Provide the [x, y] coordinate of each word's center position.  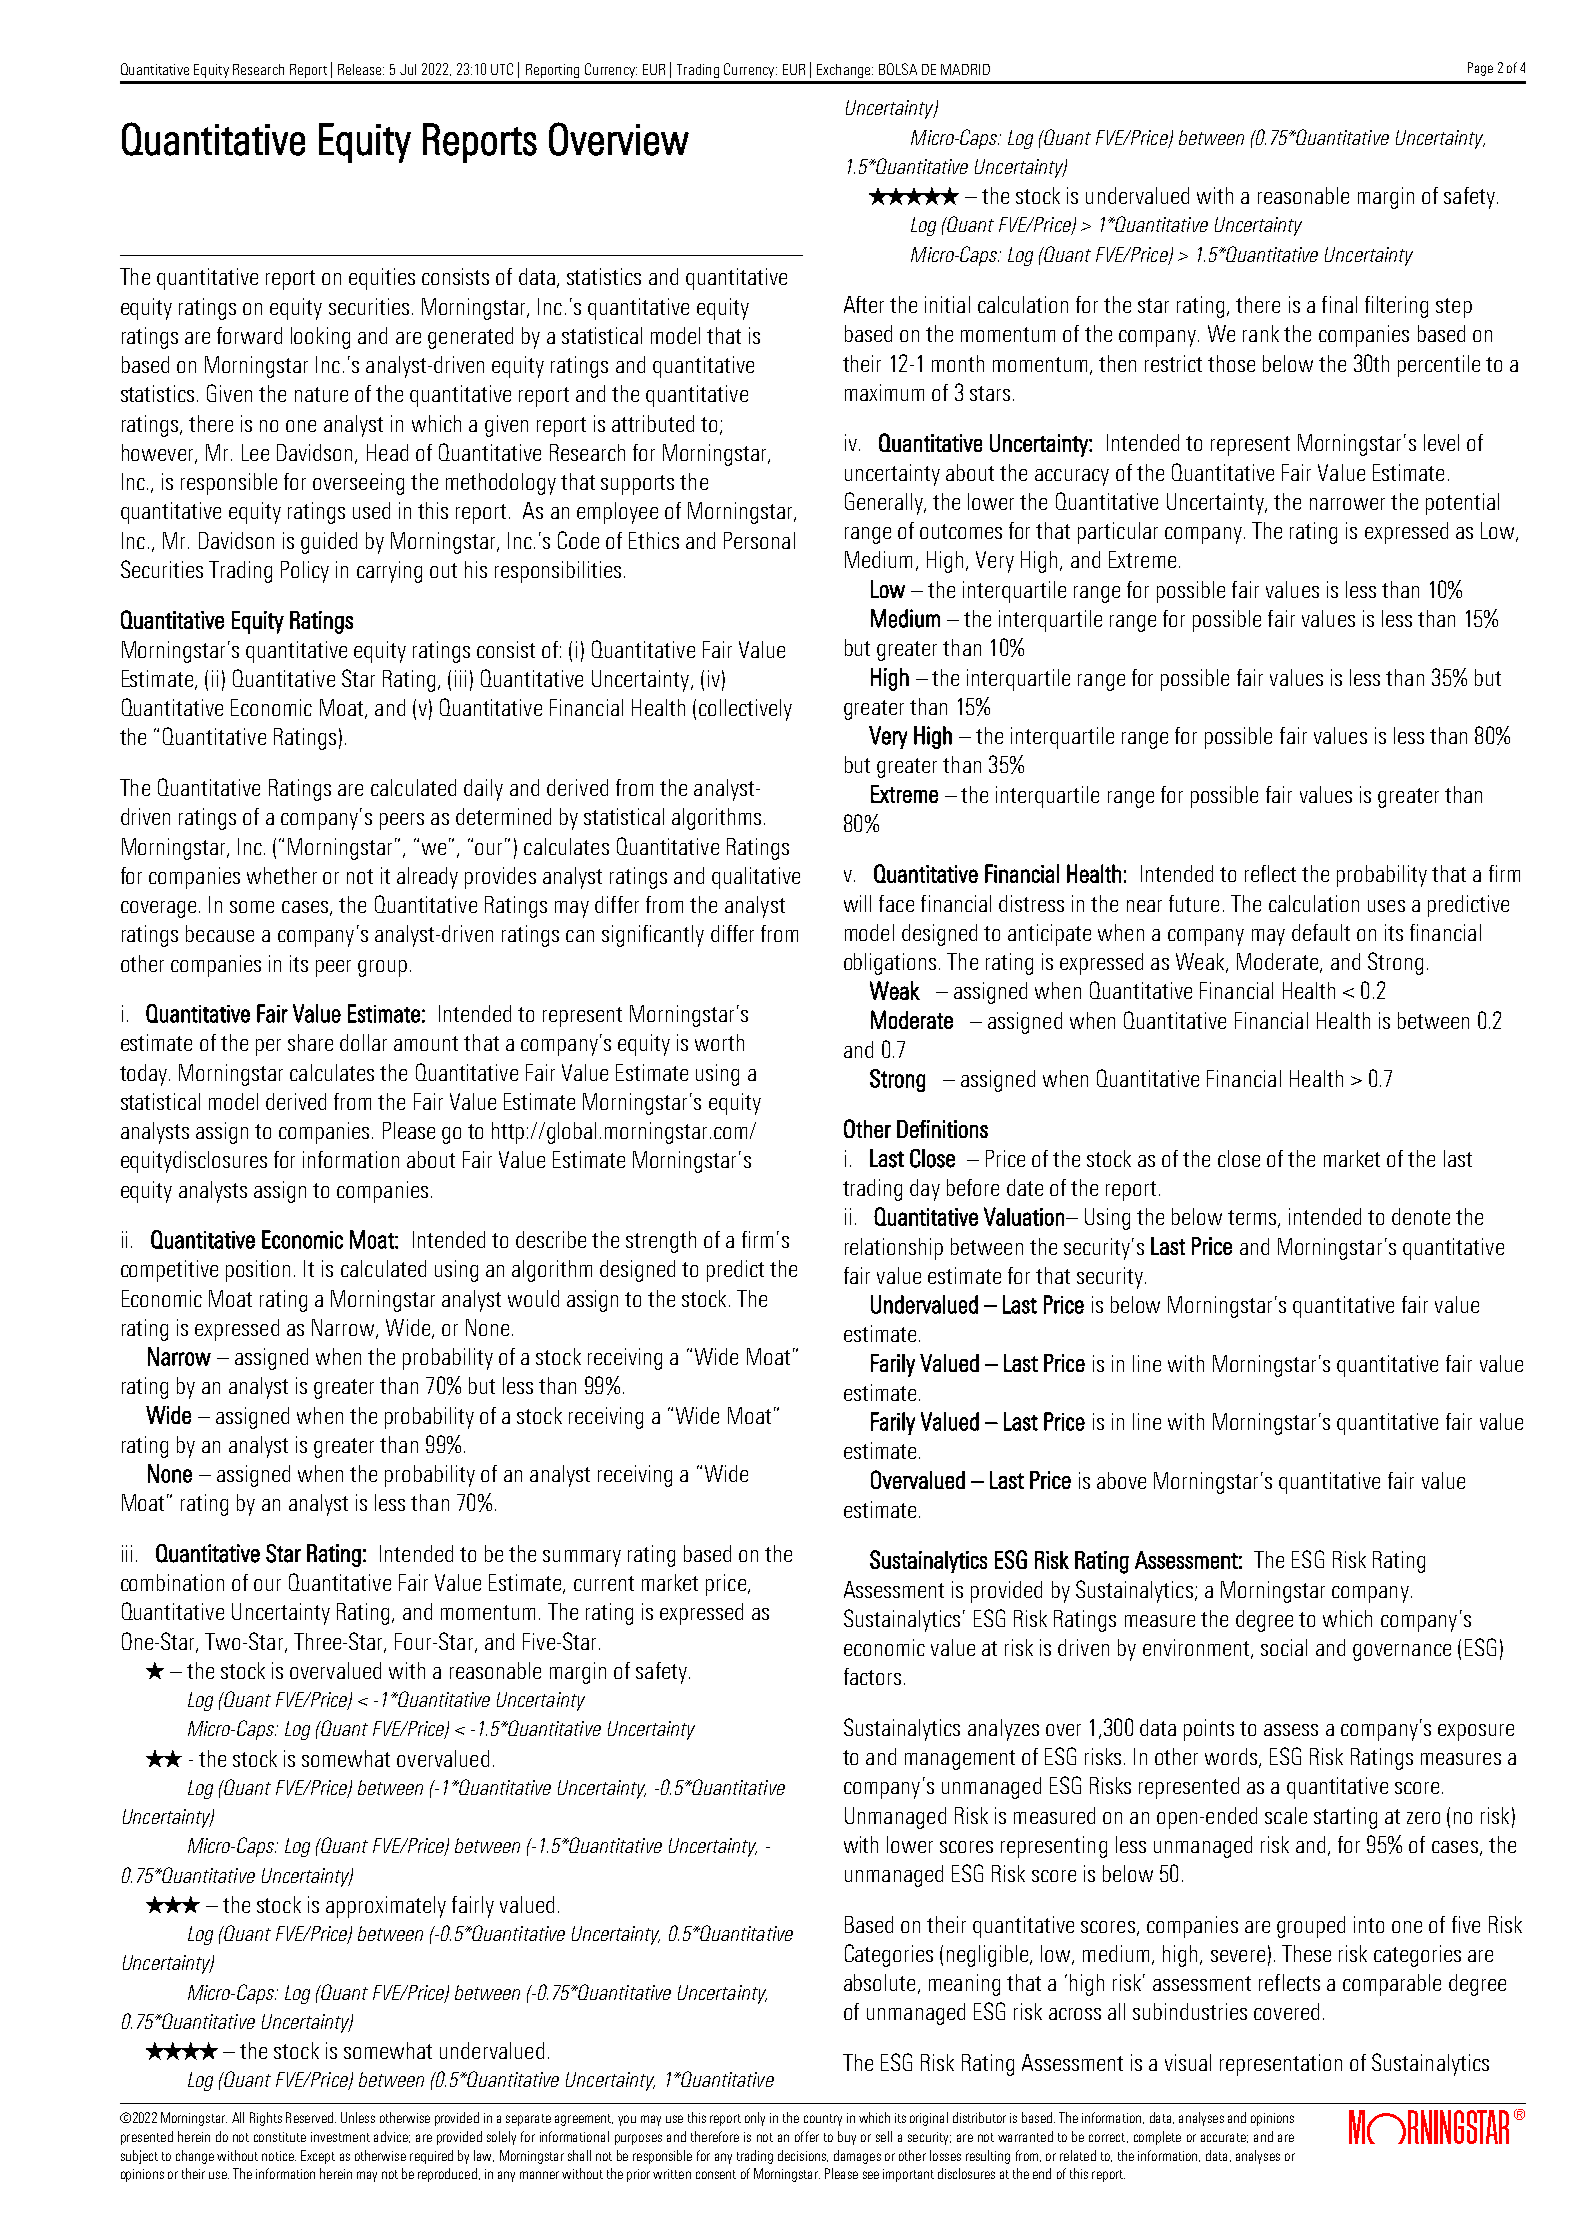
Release [361, 69]
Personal [759, 540]
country [823, 2120]
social [1284, 1647]
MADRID [965, 69]
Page [1480, 69]
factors [872, 1676]
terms [1253, 1219]
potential [1462, 504]
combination [172, 1582]
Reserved [309, 2117]
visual [1188, 2062]
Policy [305, 572]
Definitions [942, 1129]
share [310, 1042]
